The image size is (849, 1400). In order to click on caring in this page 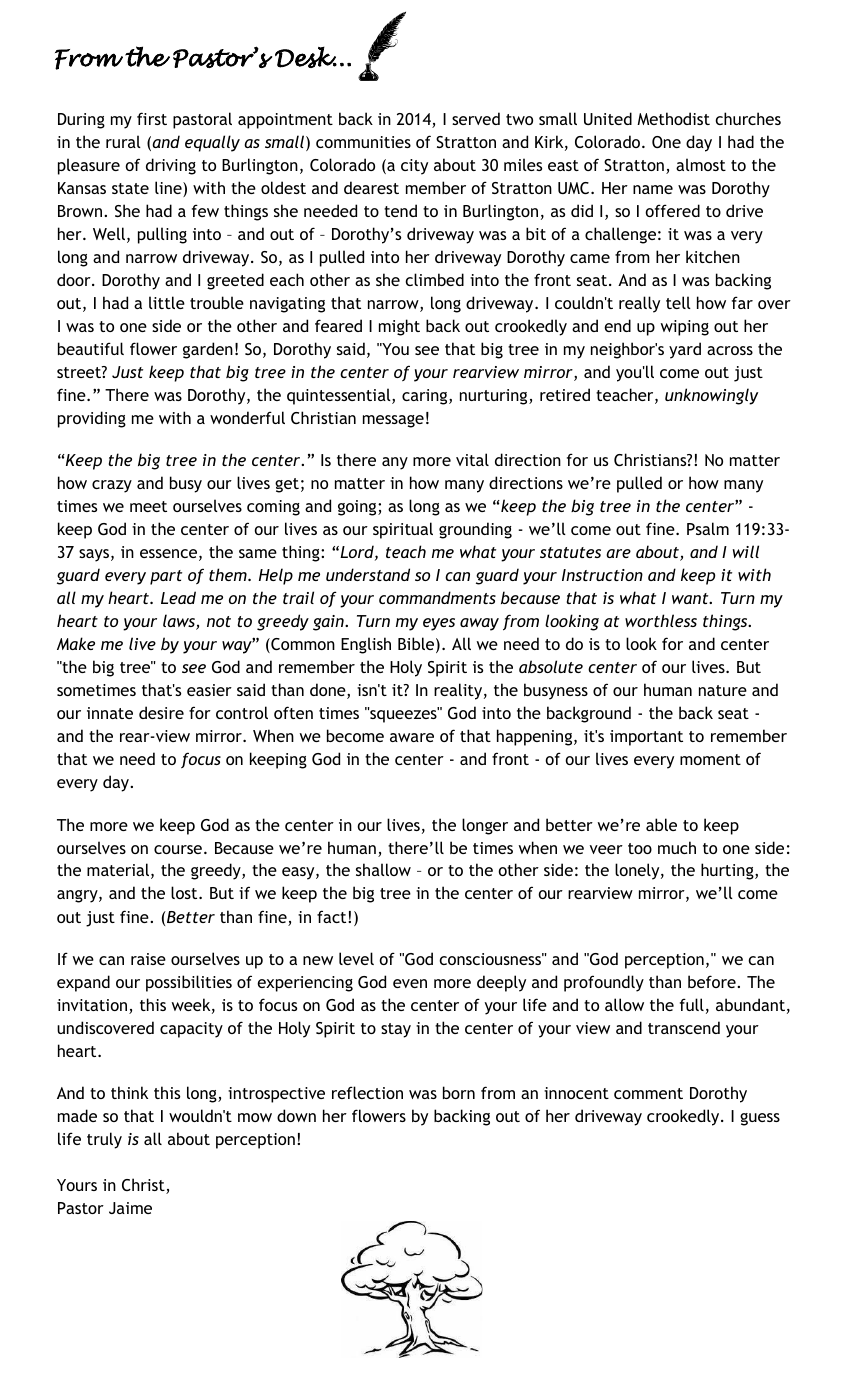, I will do `click(426, 397)`.
